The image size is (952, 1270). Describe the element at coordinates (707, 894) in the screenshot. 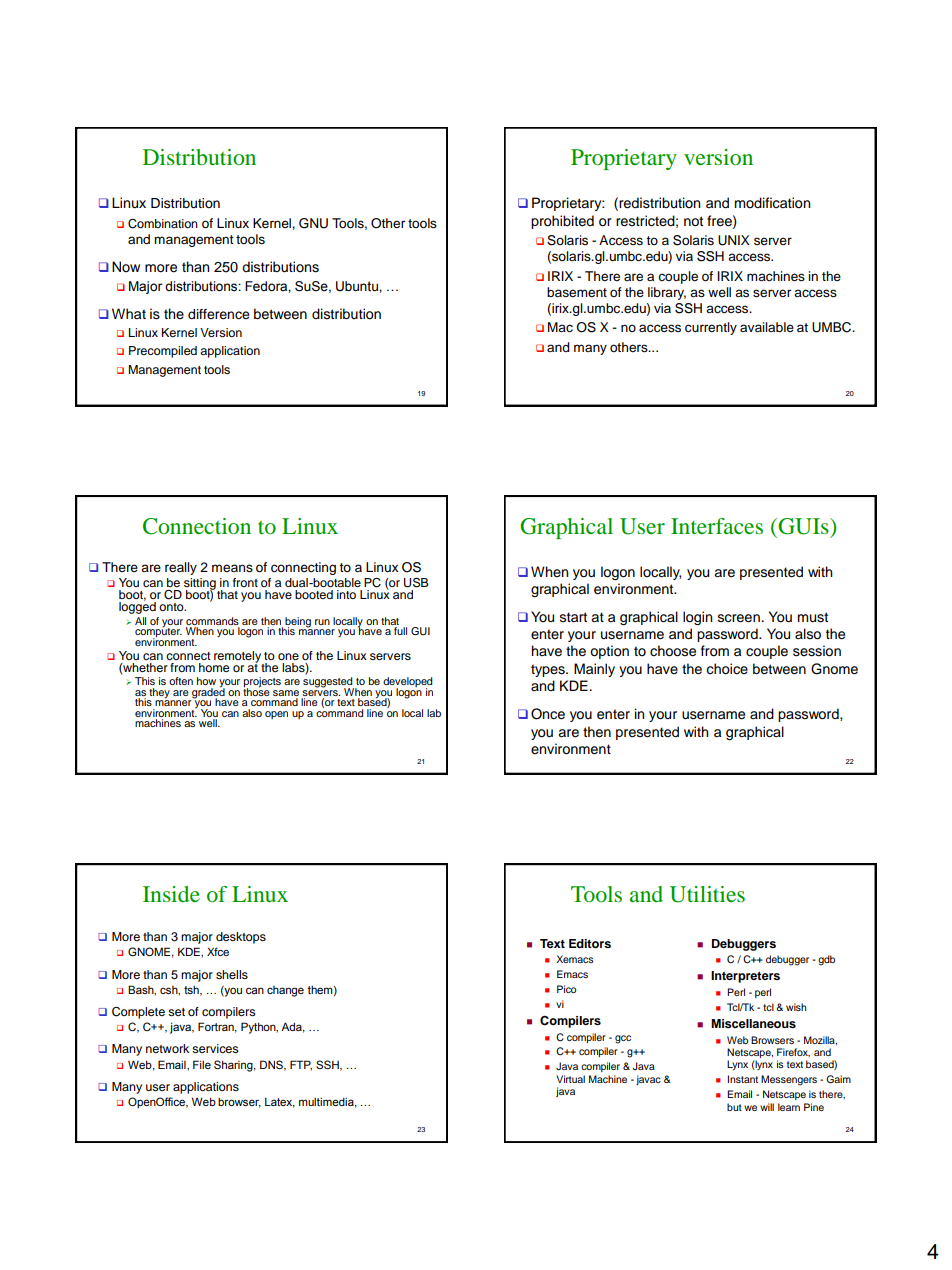

I see `Utilities` at that location.
